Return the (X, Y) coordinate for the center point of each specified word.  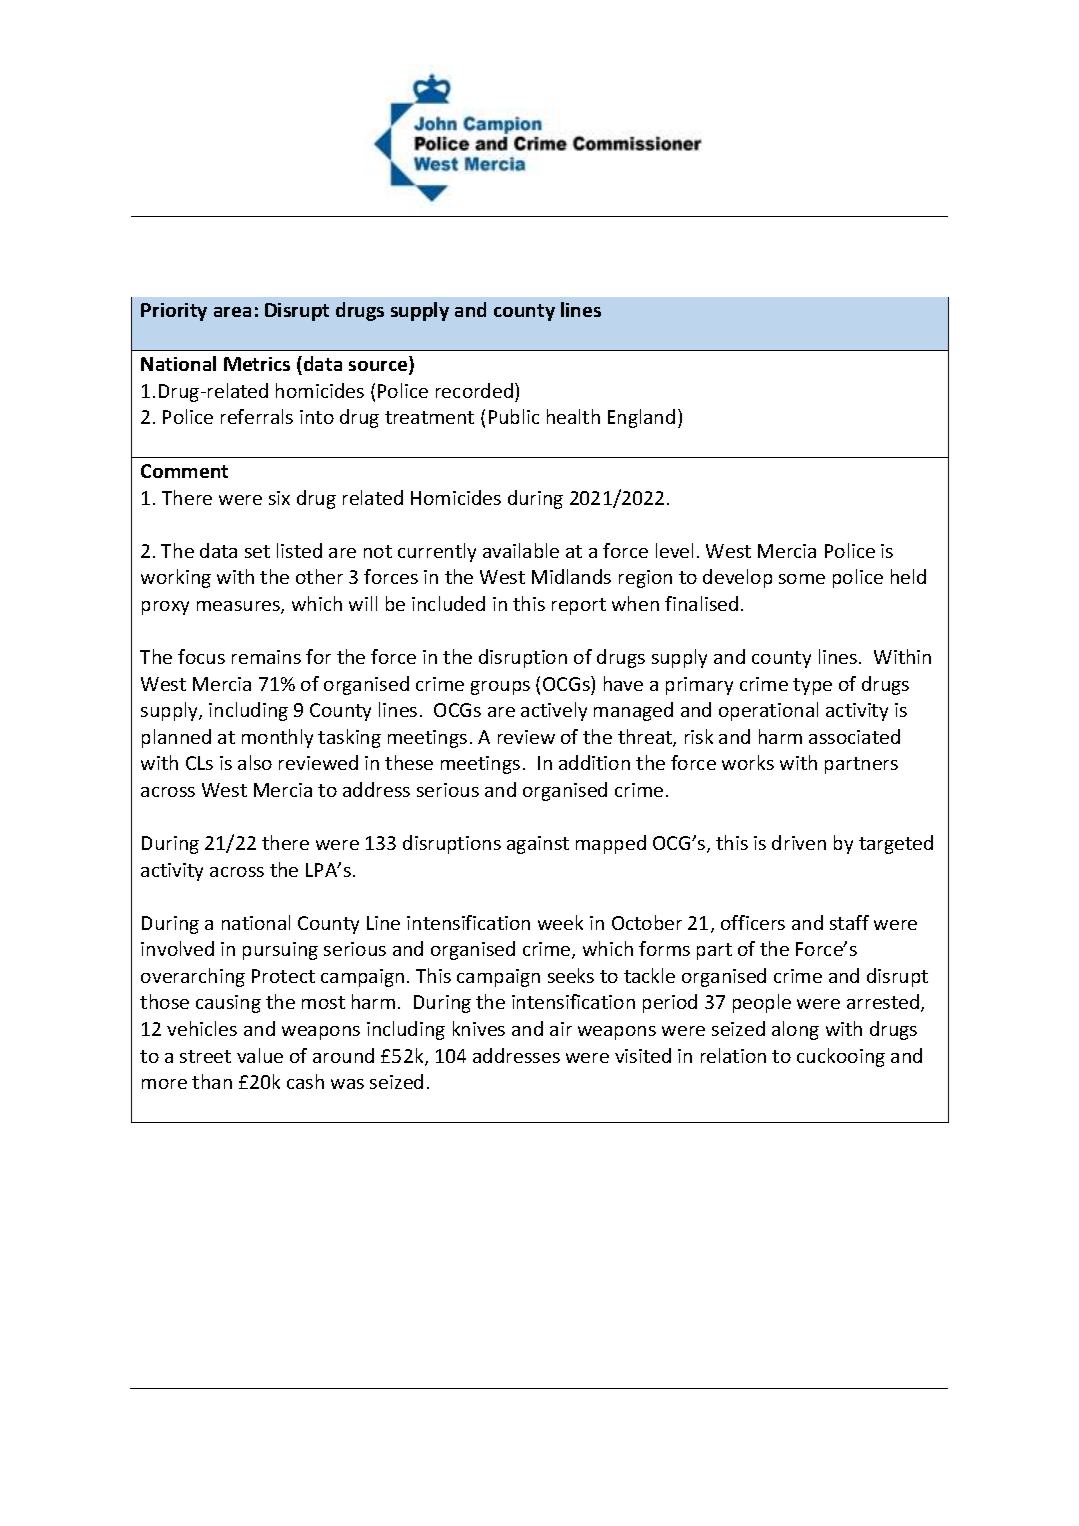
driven (799, 842)
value (260, 1055)
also (255, 762)
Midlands (571, 576)
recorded (474, 390)
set (257, 551)
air (561, 1029)
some (802, 579)
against (538, 845)
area (232, 312)
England (641, 418)
